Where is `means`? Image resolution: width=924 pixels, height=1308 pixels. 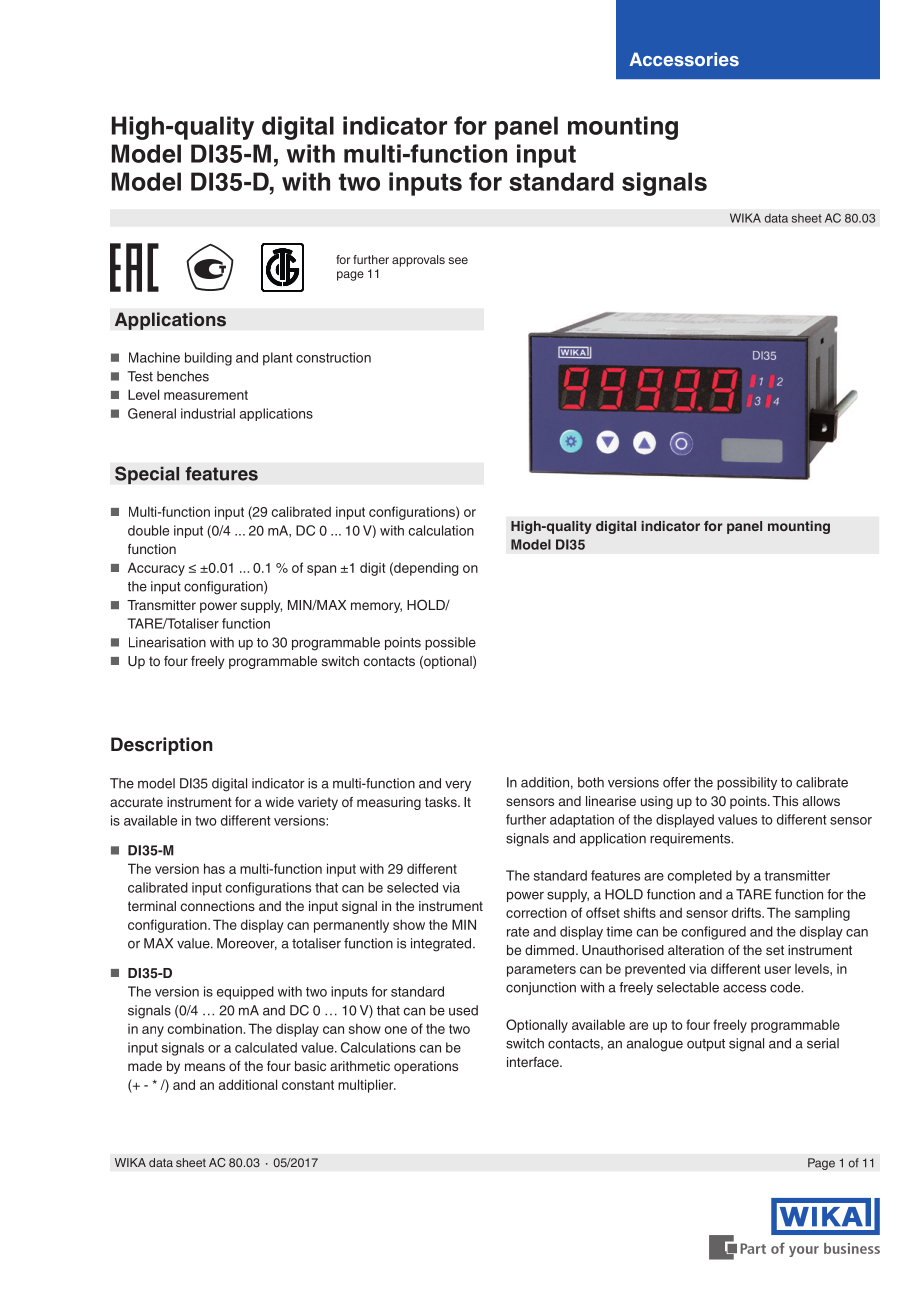 means is located at coordinates (205, 1067).
